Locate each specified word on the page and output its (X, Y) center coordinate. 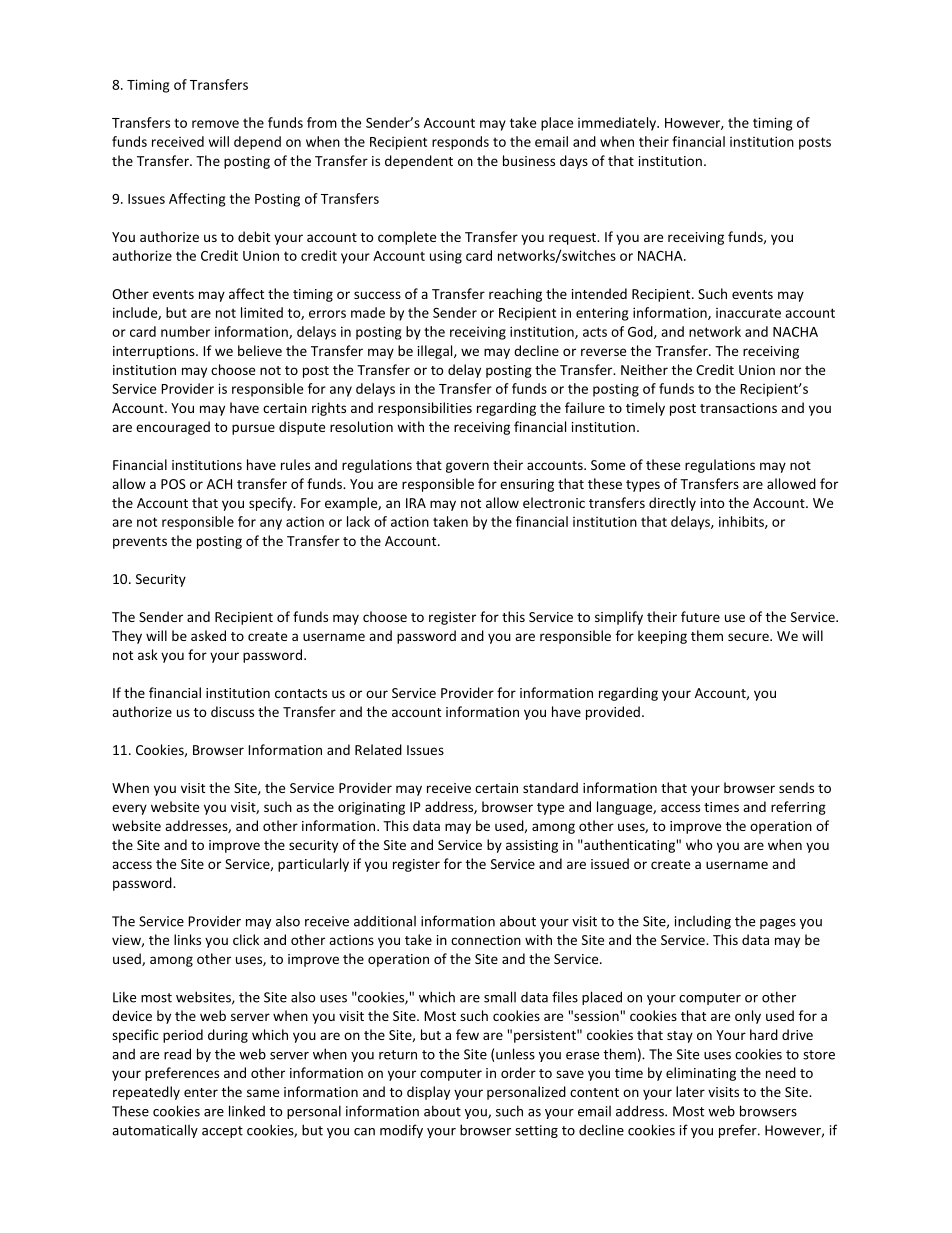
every (129, 809)
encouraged (173, 428)
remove (215, 124)
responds (460, 143)
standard (550, 787)
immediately (618, 124)
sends (796, 787)
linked (247, 1111)
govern (467, 467)
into (713, 503)
